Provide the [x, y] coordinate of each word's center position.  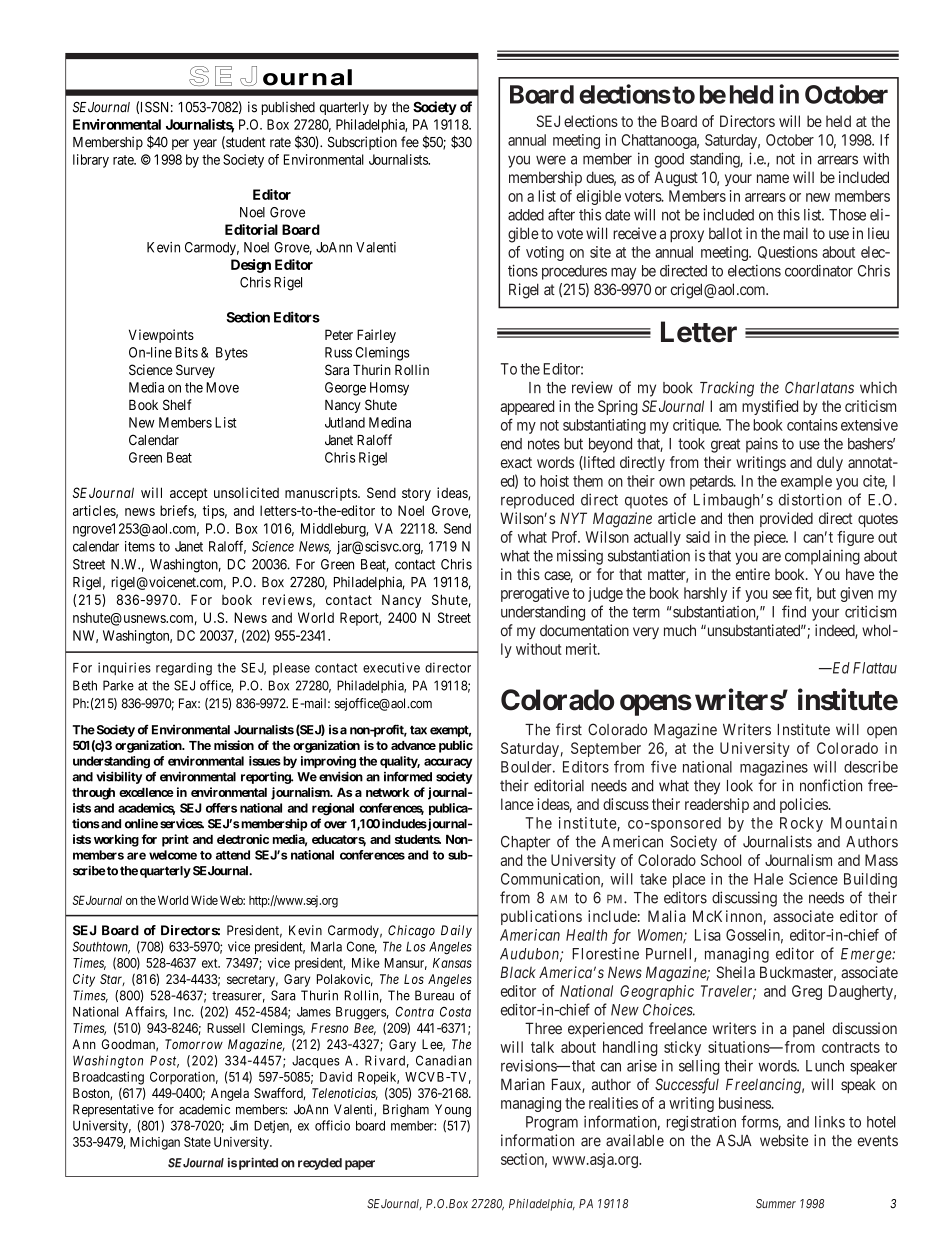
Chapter [525, 843]
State [197, 1142]
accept [189, 494]
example [806, 482]
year [205, 144]
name [773, 178]
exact [516, 462]
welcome [173, 855]
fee [410, 142]
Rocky [801, 824]
